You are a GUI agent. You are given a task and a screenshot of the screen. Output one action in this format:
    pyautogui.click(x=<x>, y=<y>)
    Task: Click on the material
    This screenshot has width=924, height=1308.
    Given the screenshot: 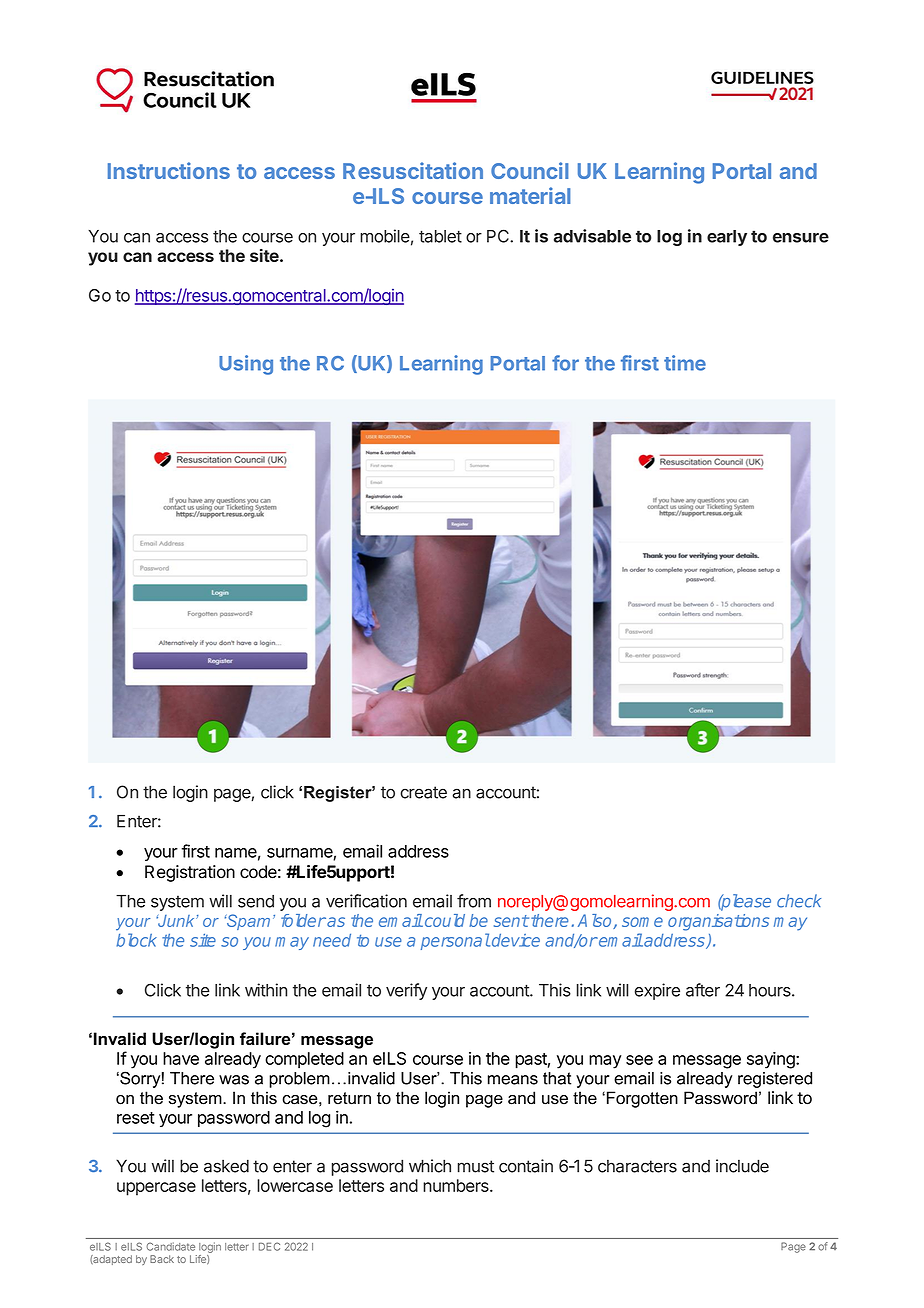 What is the action you would take?
    pyautogui.click(x=530, y=195)
